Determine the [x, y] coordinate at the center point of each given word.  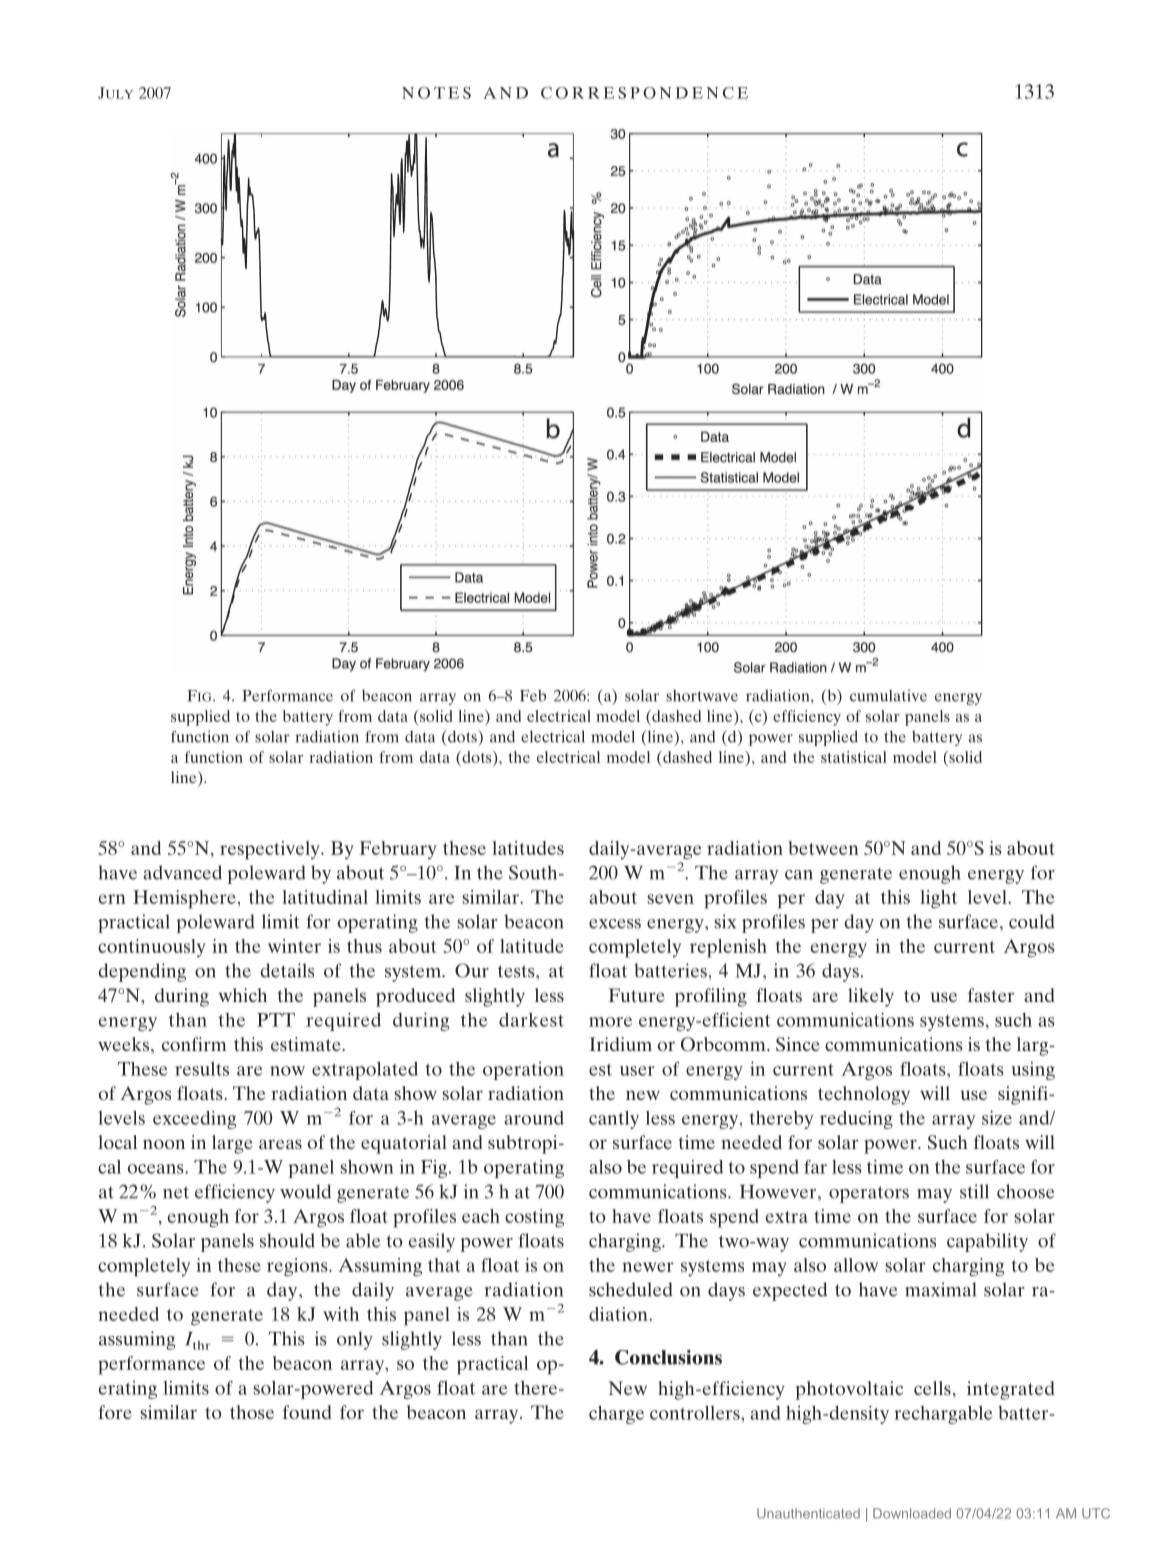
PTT [276, 1020]
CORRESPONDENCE [644, 93]
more [610, 1022]
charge [616, 1414]
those [252, 1412]
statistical [854, 757]
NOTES [436, 93]
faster [991, 995]
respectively [271, 850]
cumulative [888, 696]
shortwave [702, 696]
